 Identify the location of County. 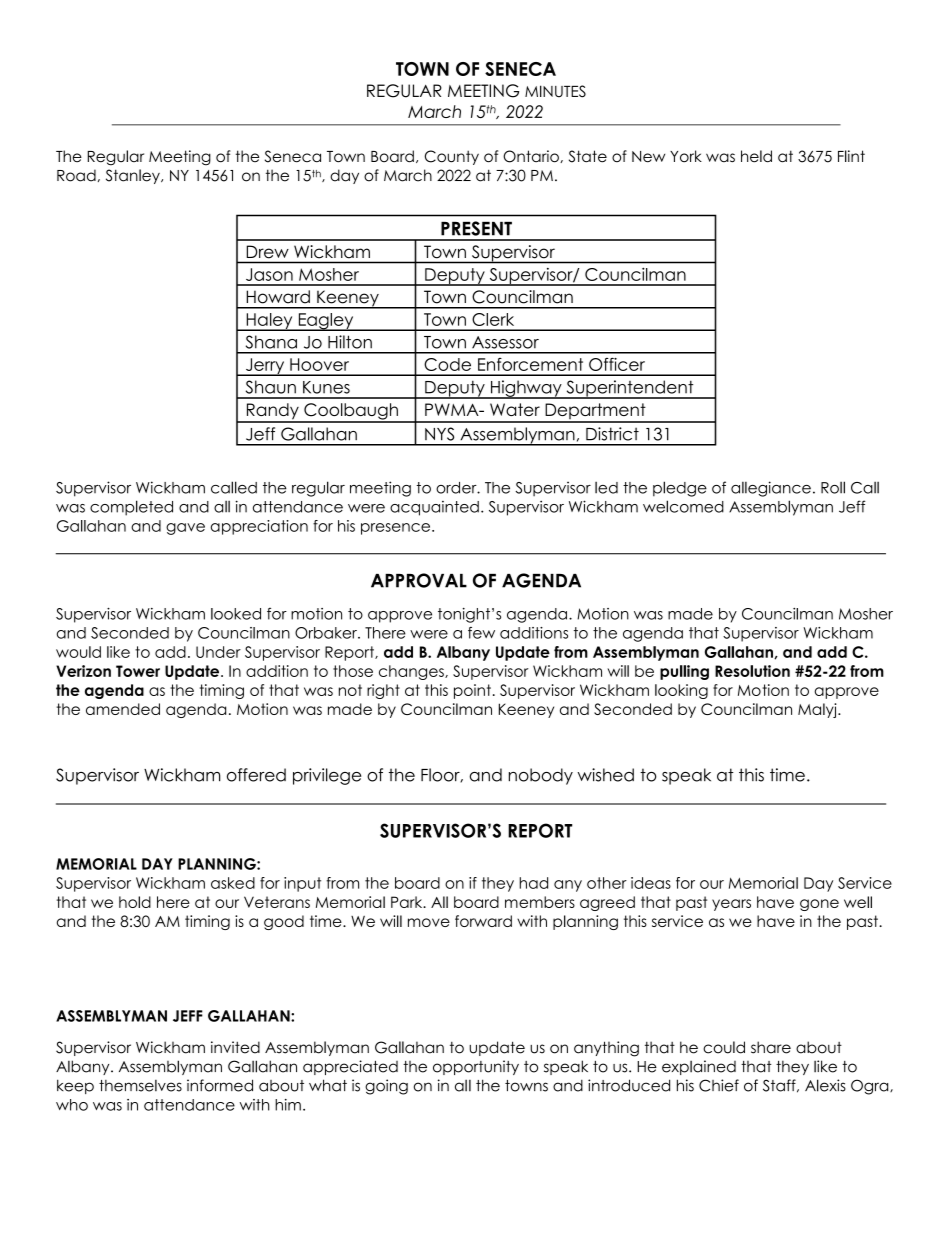
(452, 157).
